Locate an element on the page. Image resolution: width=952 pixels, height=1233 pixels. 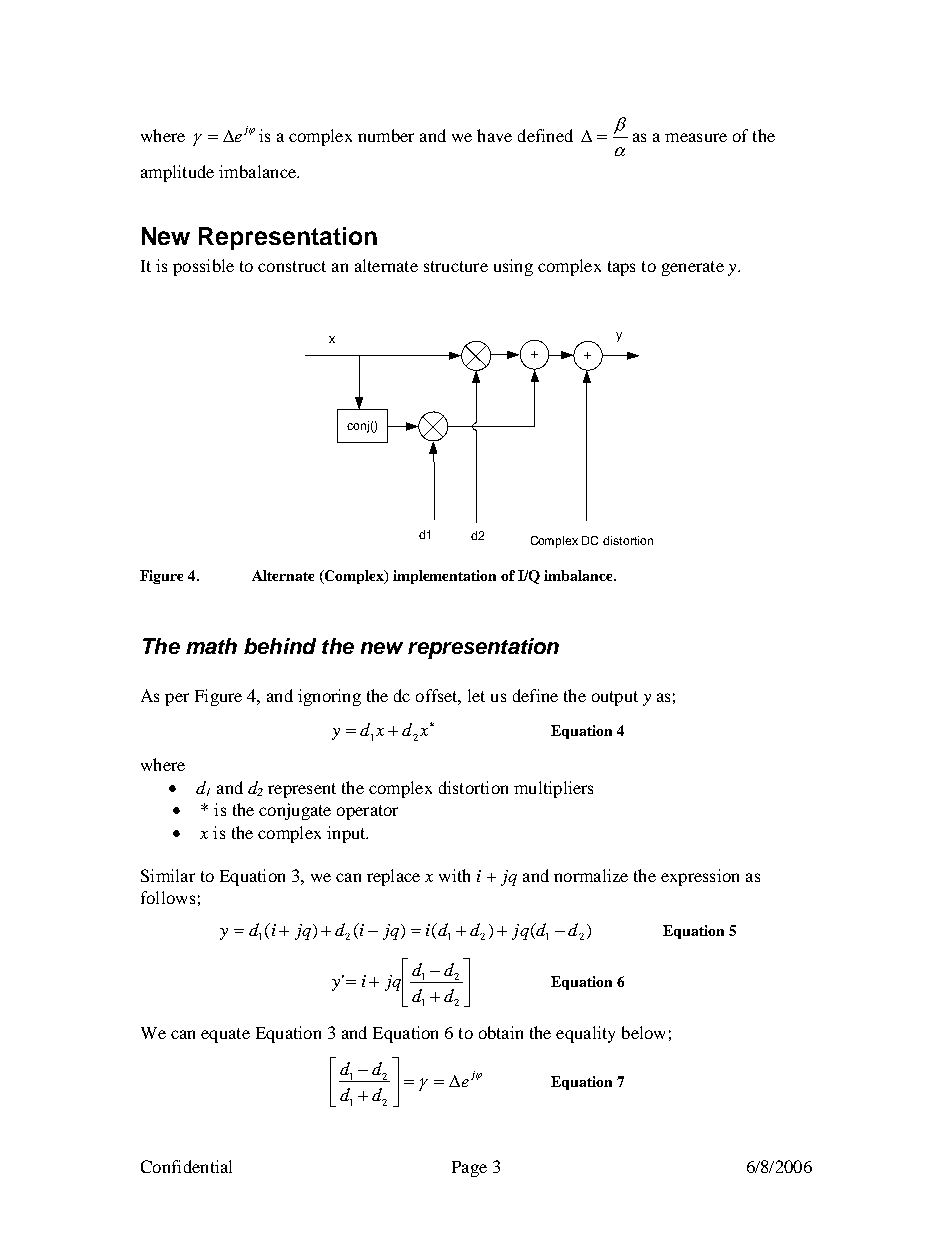
possible is located at coordinates (203, 267).
